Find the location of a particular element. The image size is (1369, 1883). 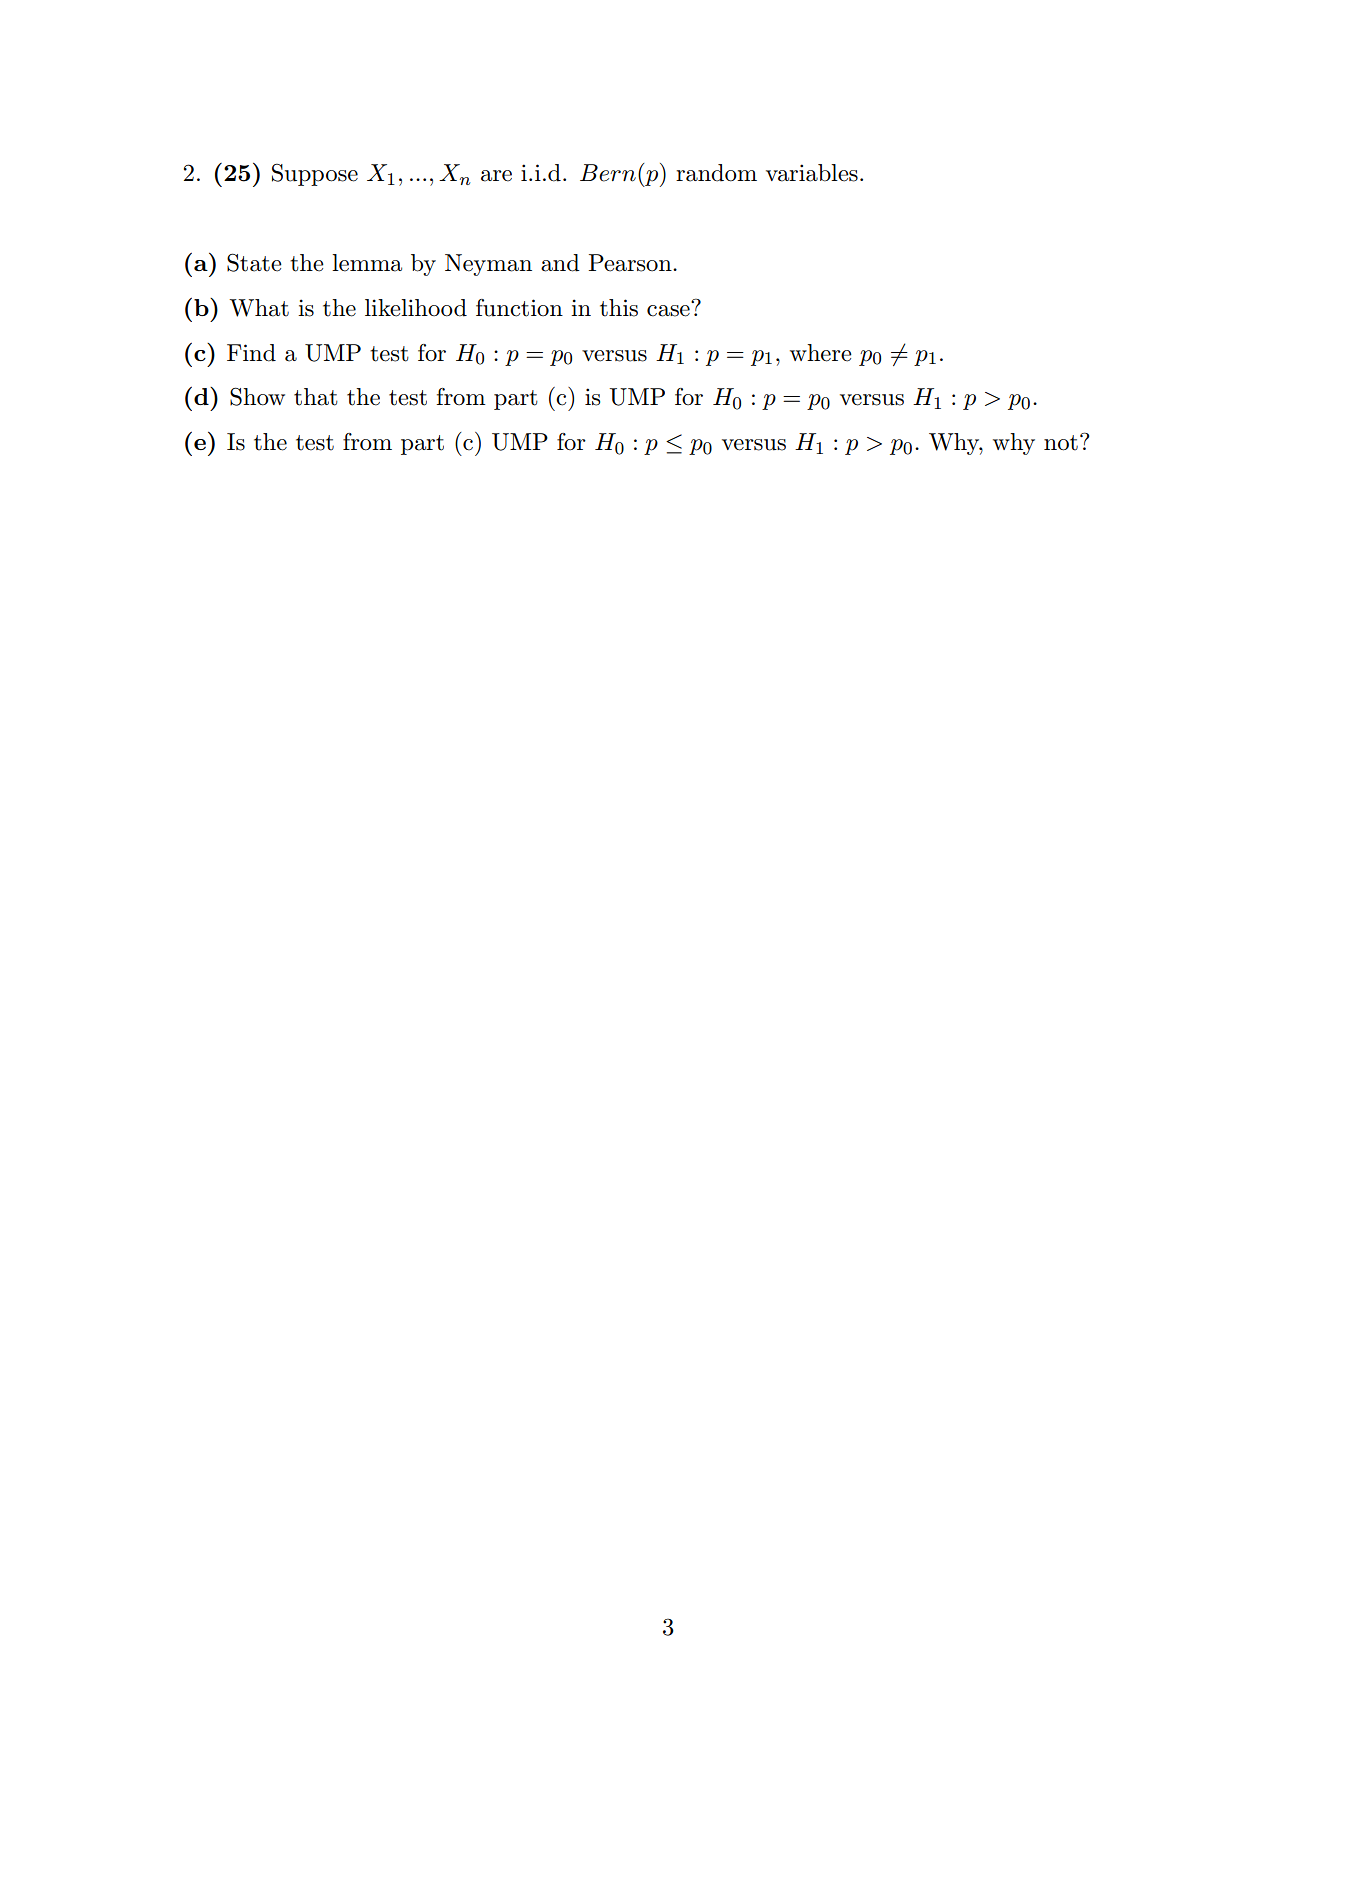

variables is located at coordinates (812, 173).
